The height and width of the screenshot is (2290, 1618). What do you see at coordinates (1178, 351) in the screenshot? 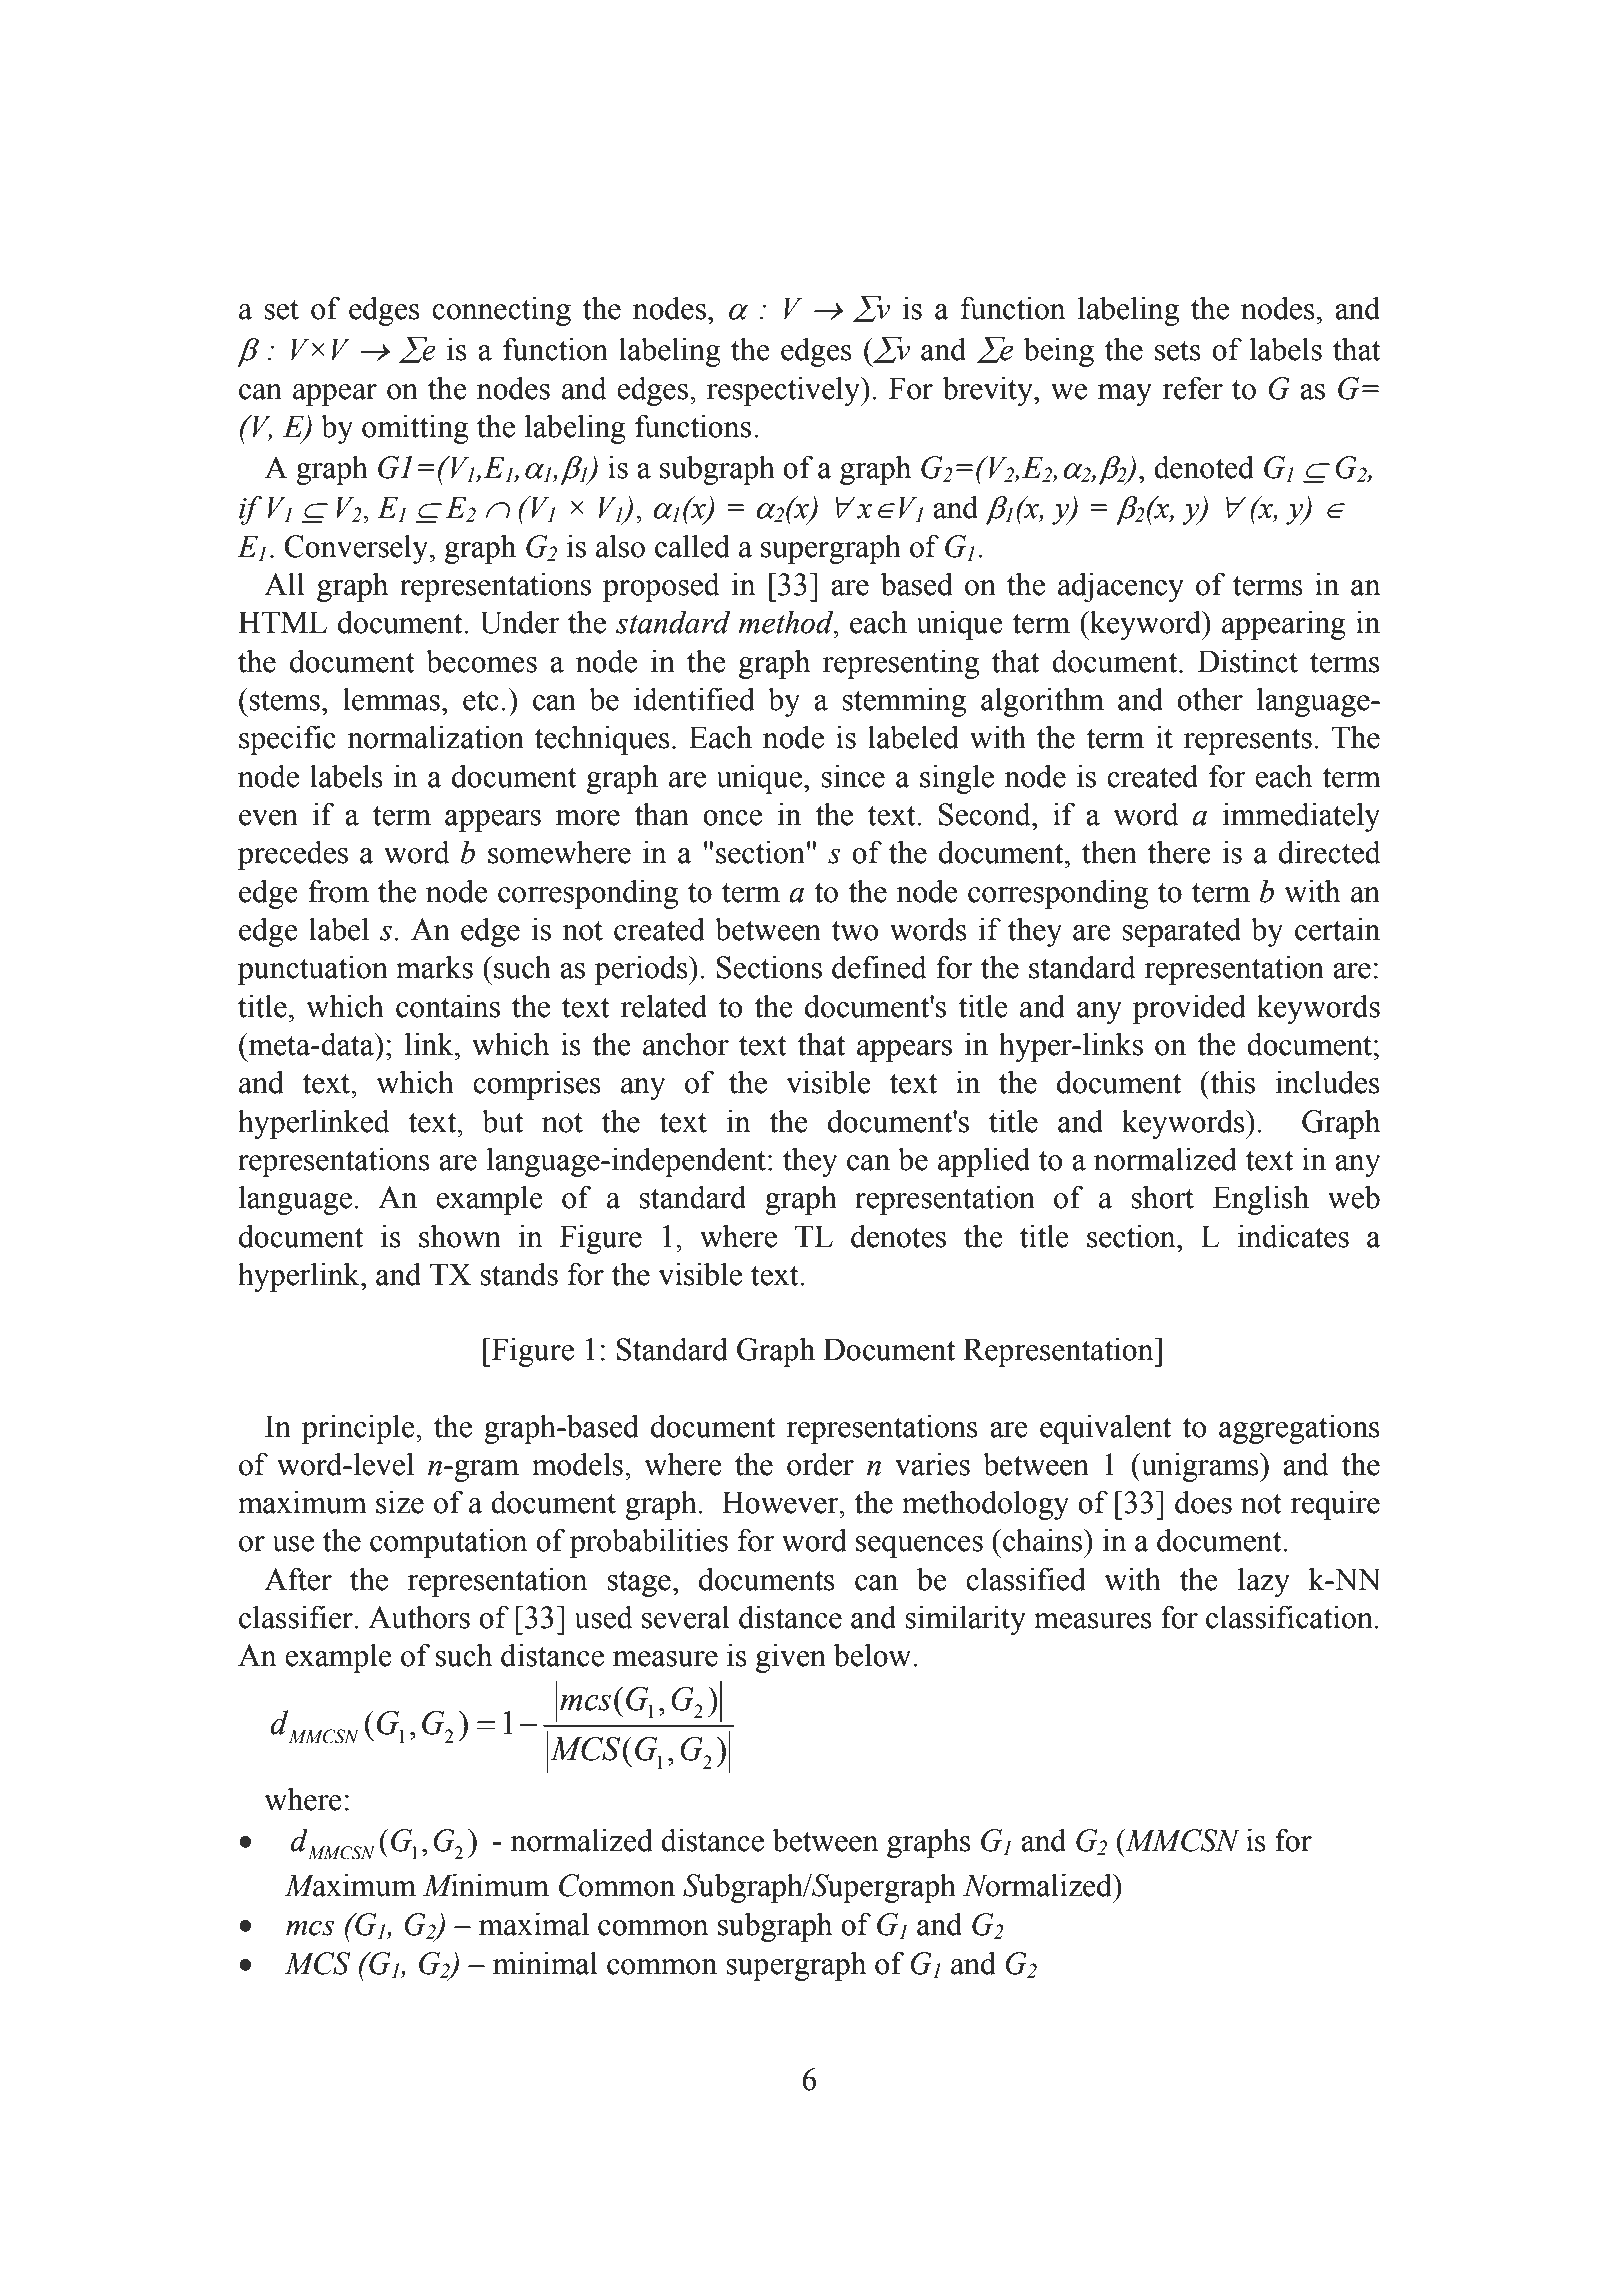
I see `sets` at bounding box center [1178, 351].
